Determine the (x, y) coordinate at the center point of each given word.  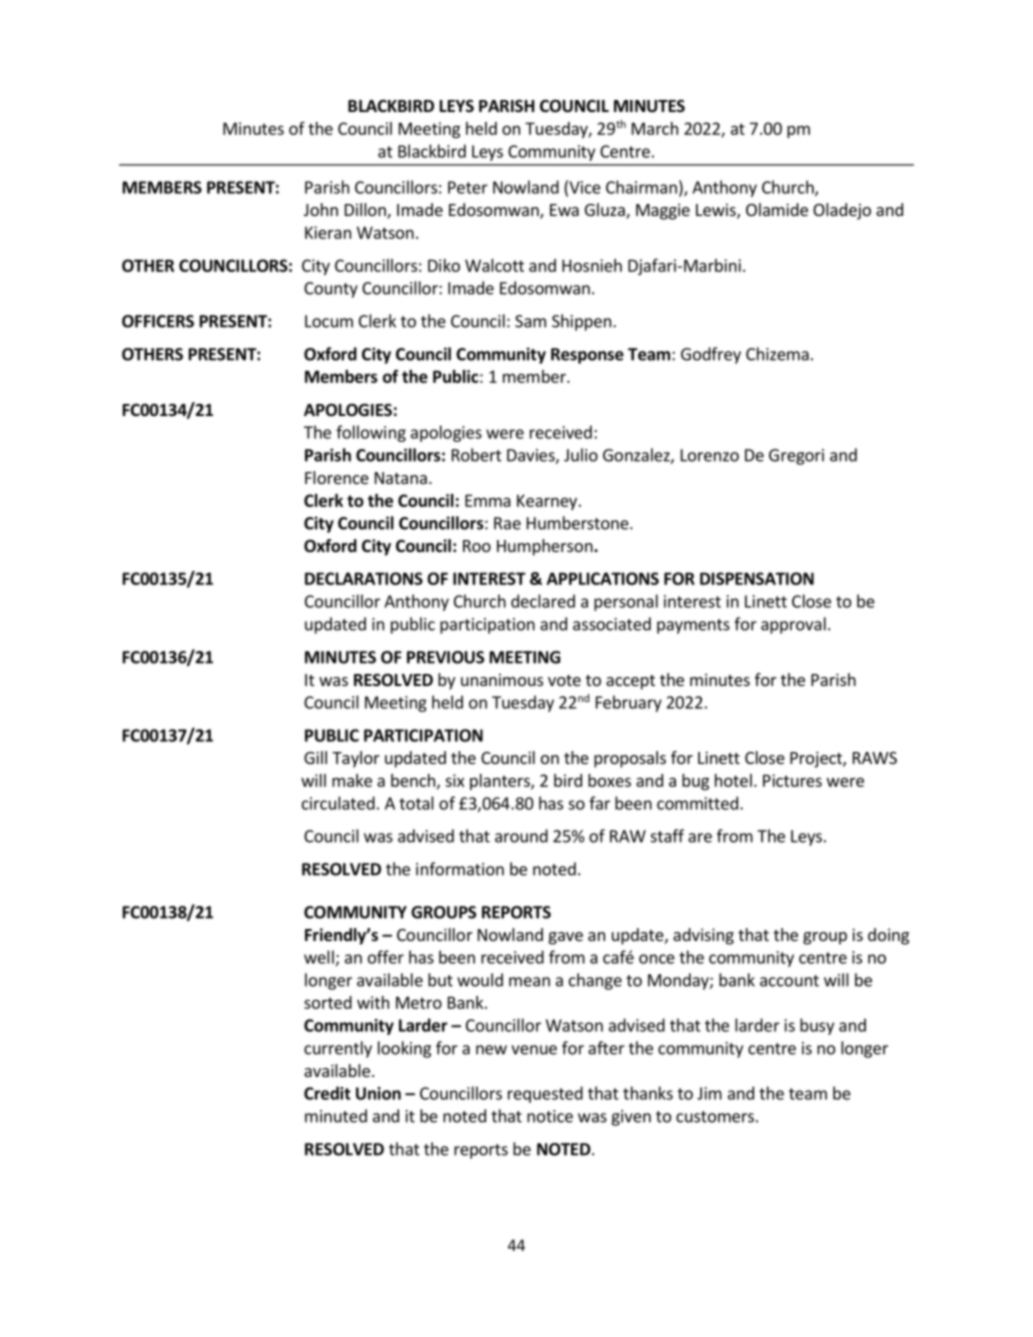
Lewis (717, 211)
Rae (507, 523)
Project (817, 759)
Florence (337, 477)
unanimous (502, 679)
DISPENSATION (757, 578)
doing (888, 936)
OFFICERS (158, 321)
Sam (530, 321)
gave (566, 938)
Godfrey (711, 355)
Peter (468, 187)
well (319, 957)
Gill (315, 757)
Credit (327, 1093)
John (321, 209)
